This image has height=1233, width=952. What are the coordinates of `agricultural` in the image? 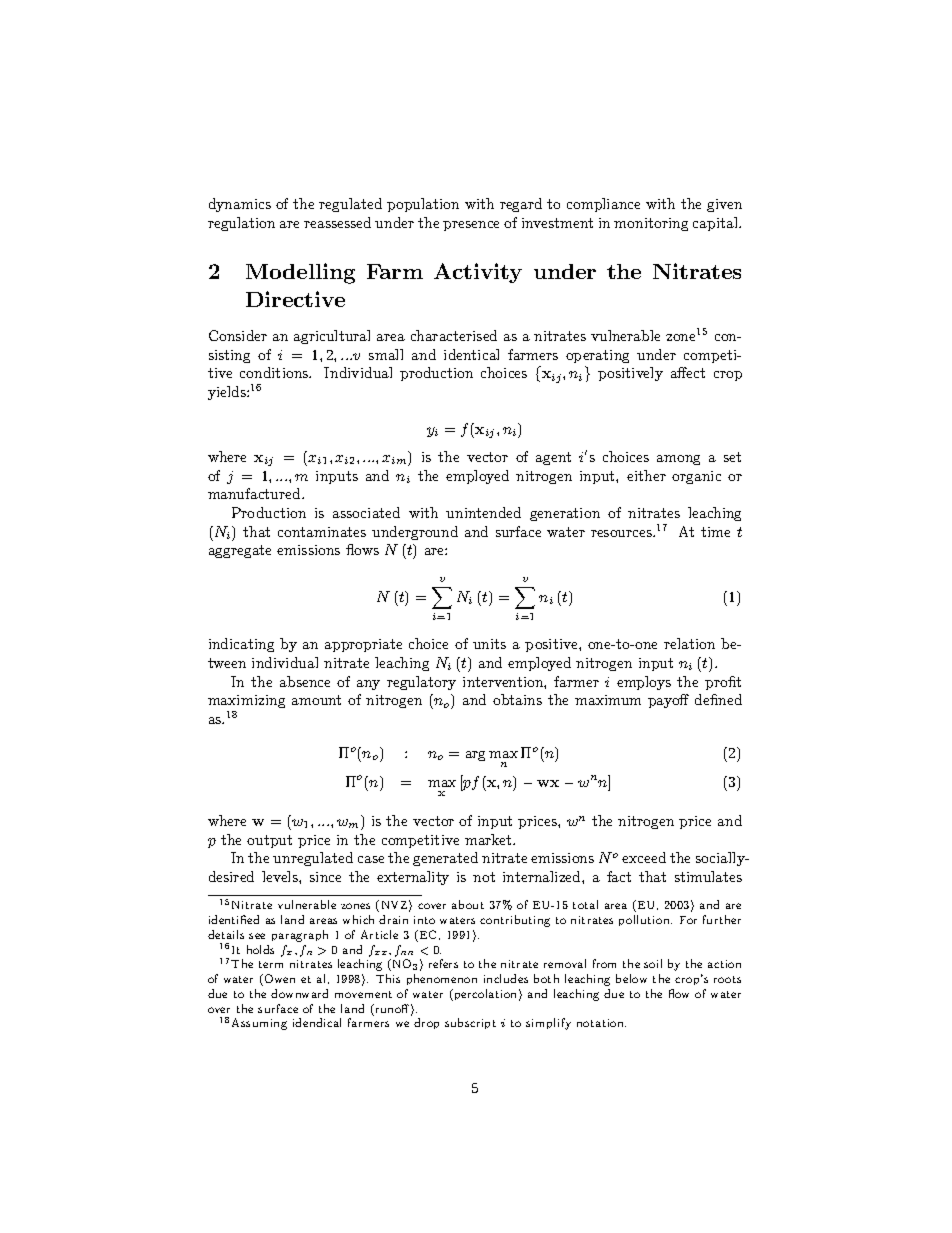 It's located at (332, 337).
